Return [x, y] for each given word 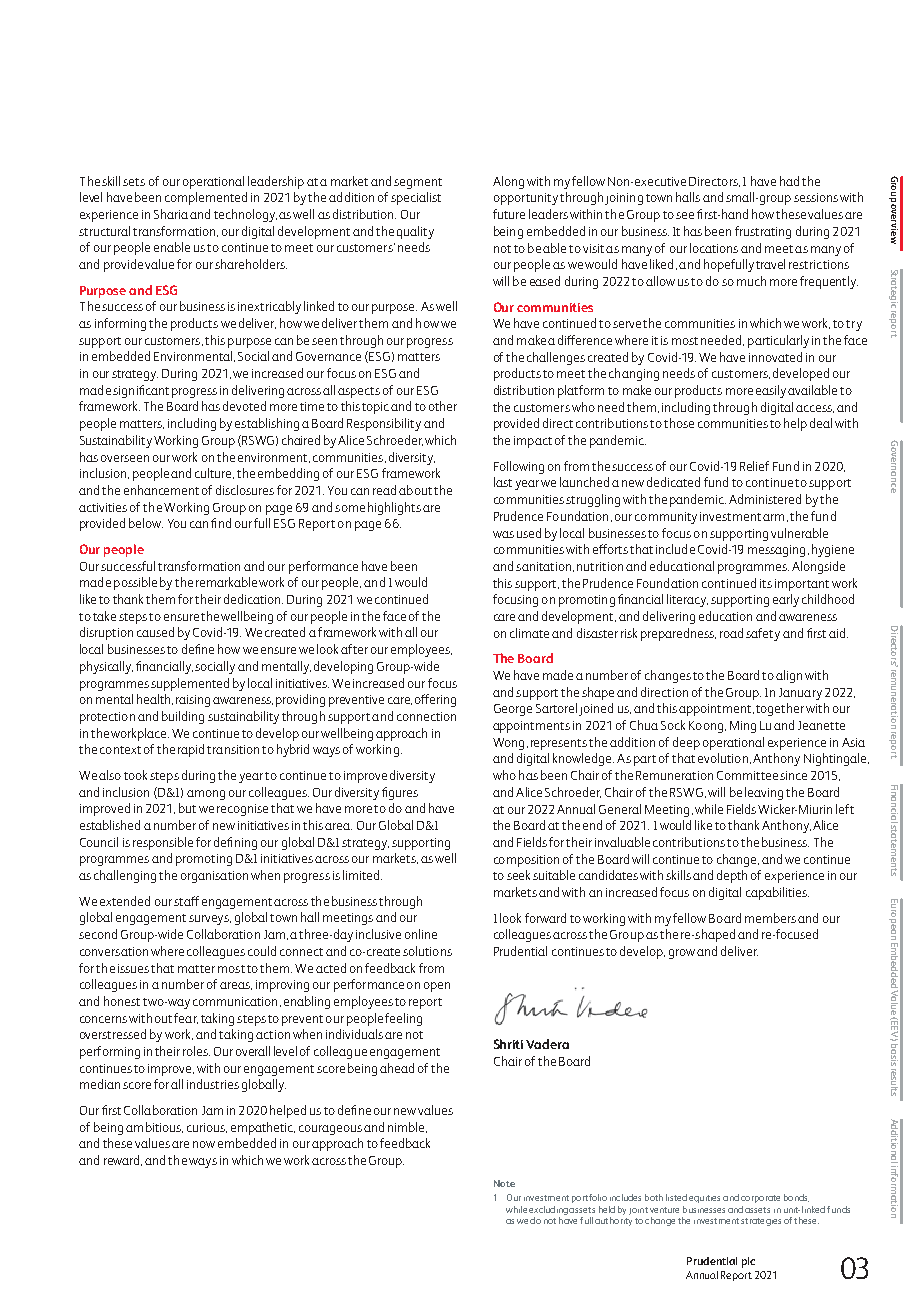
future [509, 214]
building [183, 717]
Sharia [171, 214]
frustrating [763, 232]
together [780, 709]
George [513, 710]
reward [123, 1160]
